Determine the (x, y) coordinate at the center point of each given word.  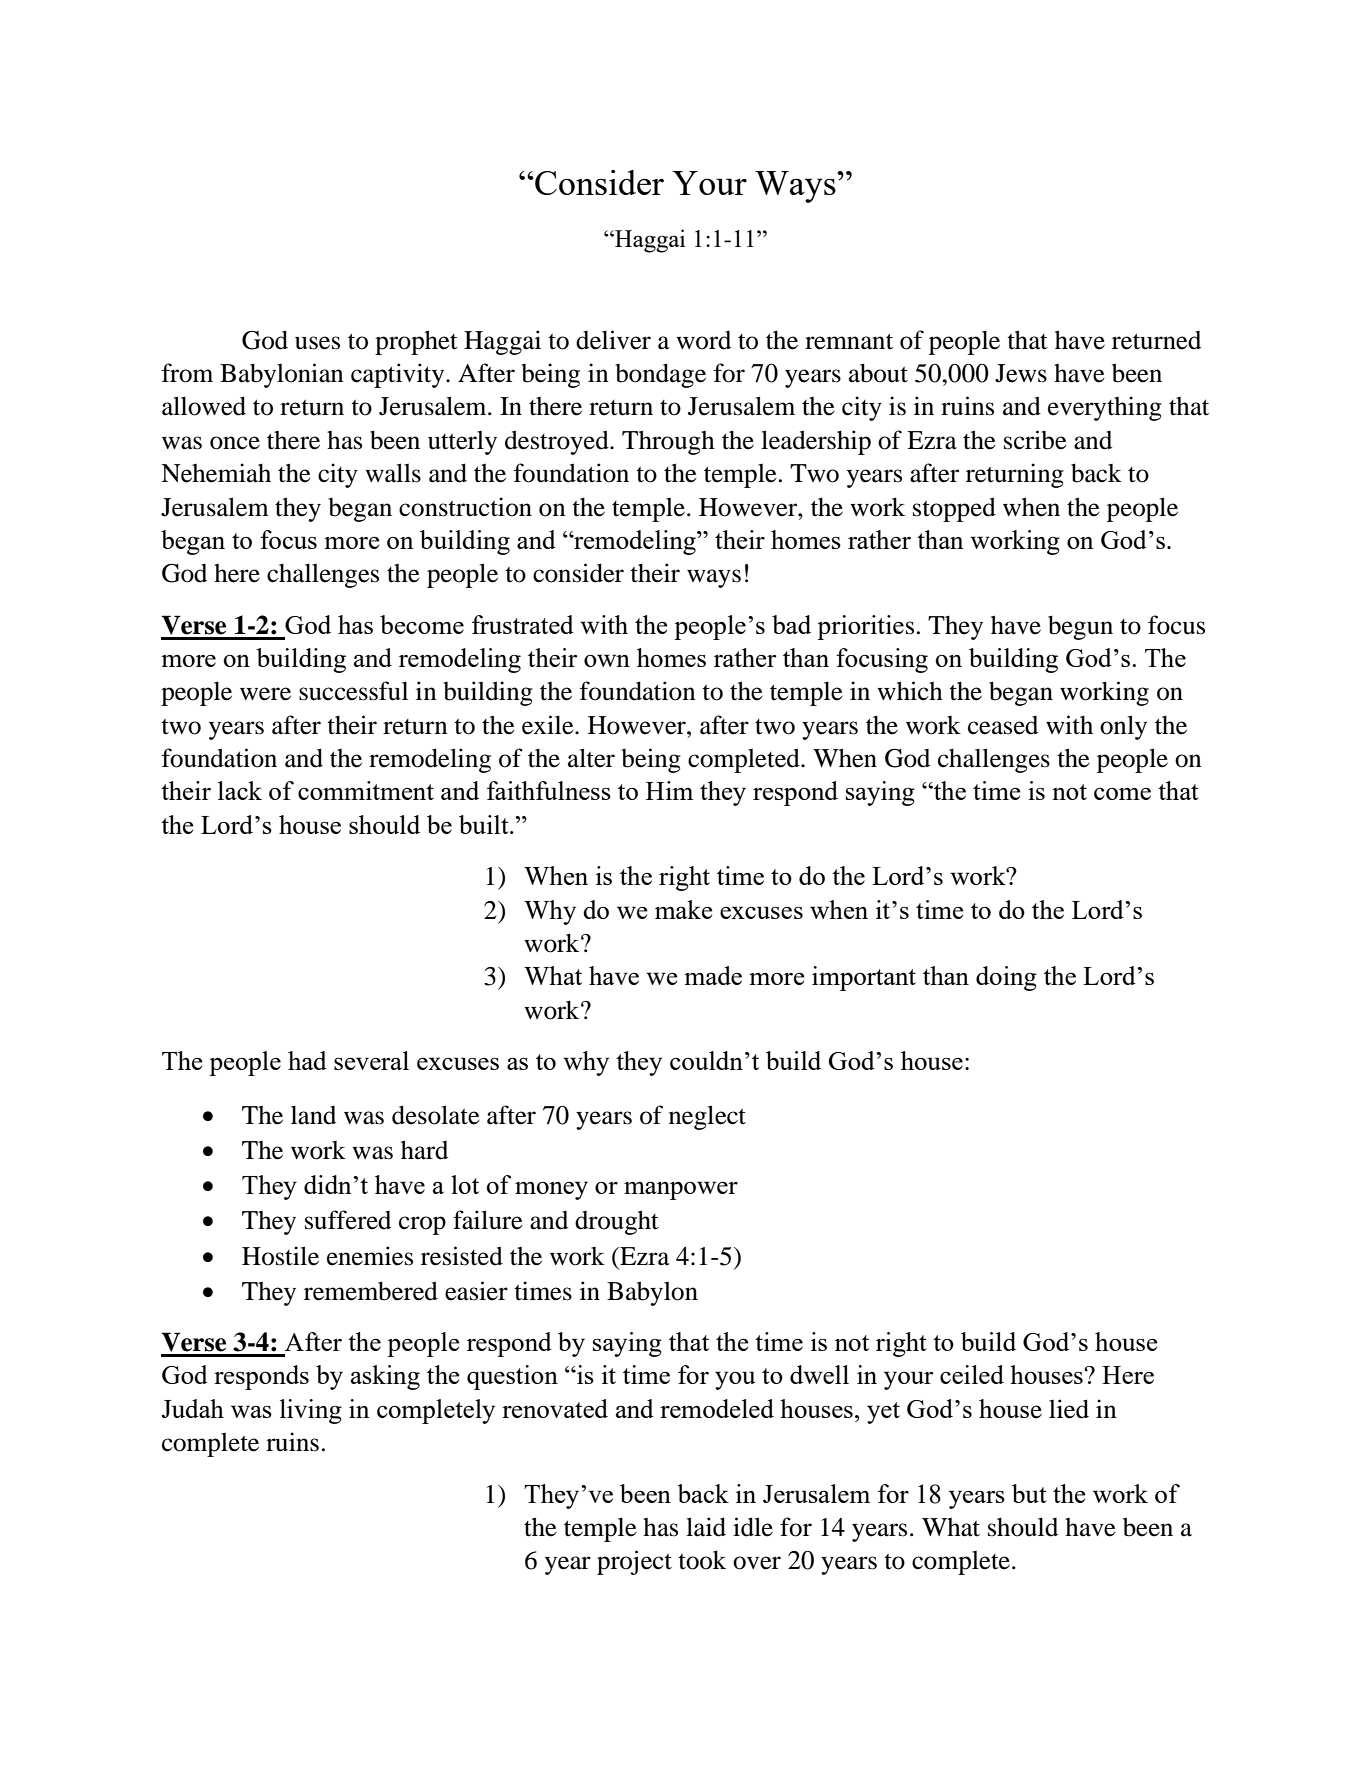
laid (706, 1527)
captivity (399, 375)
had (307, 1060)
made (713, 975)
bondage (660, 375)
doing (1006, 978)
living (311, 1411)
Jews (1021, 373)
